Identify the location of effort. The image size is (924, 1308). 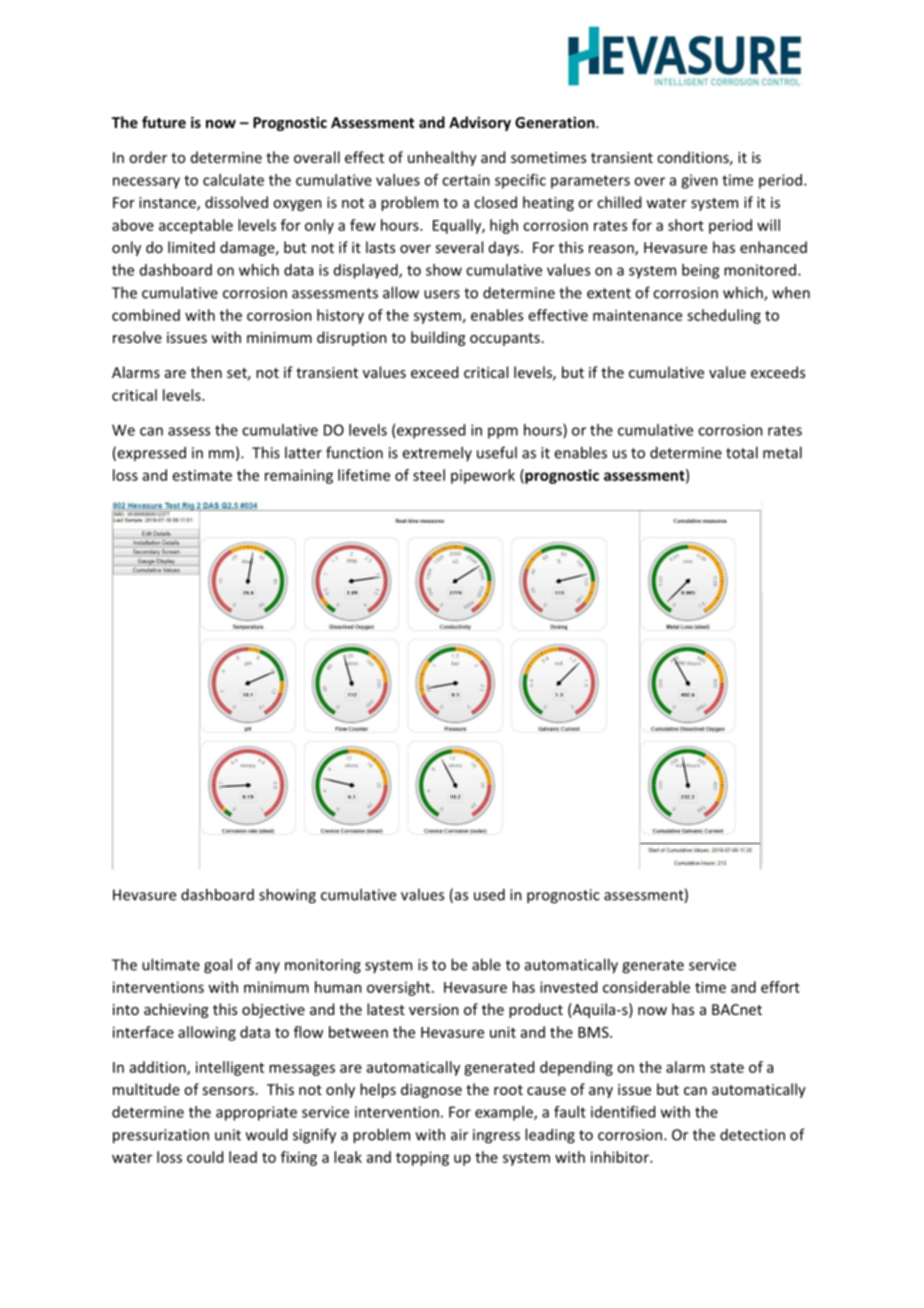
(780, 987).
